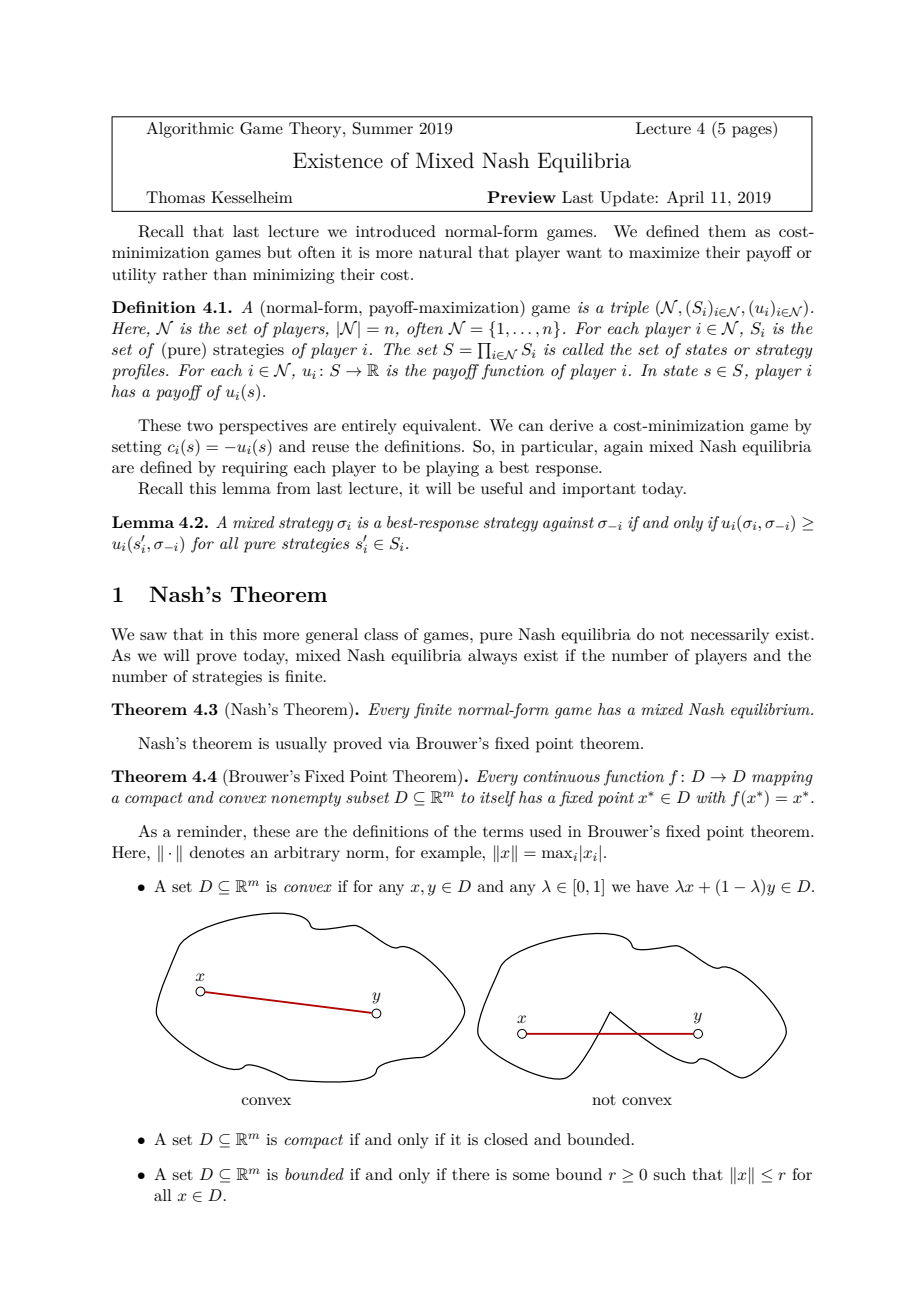 This screenshot has height=1308, width=924. I want to click on reminder, so click(210, 831).
